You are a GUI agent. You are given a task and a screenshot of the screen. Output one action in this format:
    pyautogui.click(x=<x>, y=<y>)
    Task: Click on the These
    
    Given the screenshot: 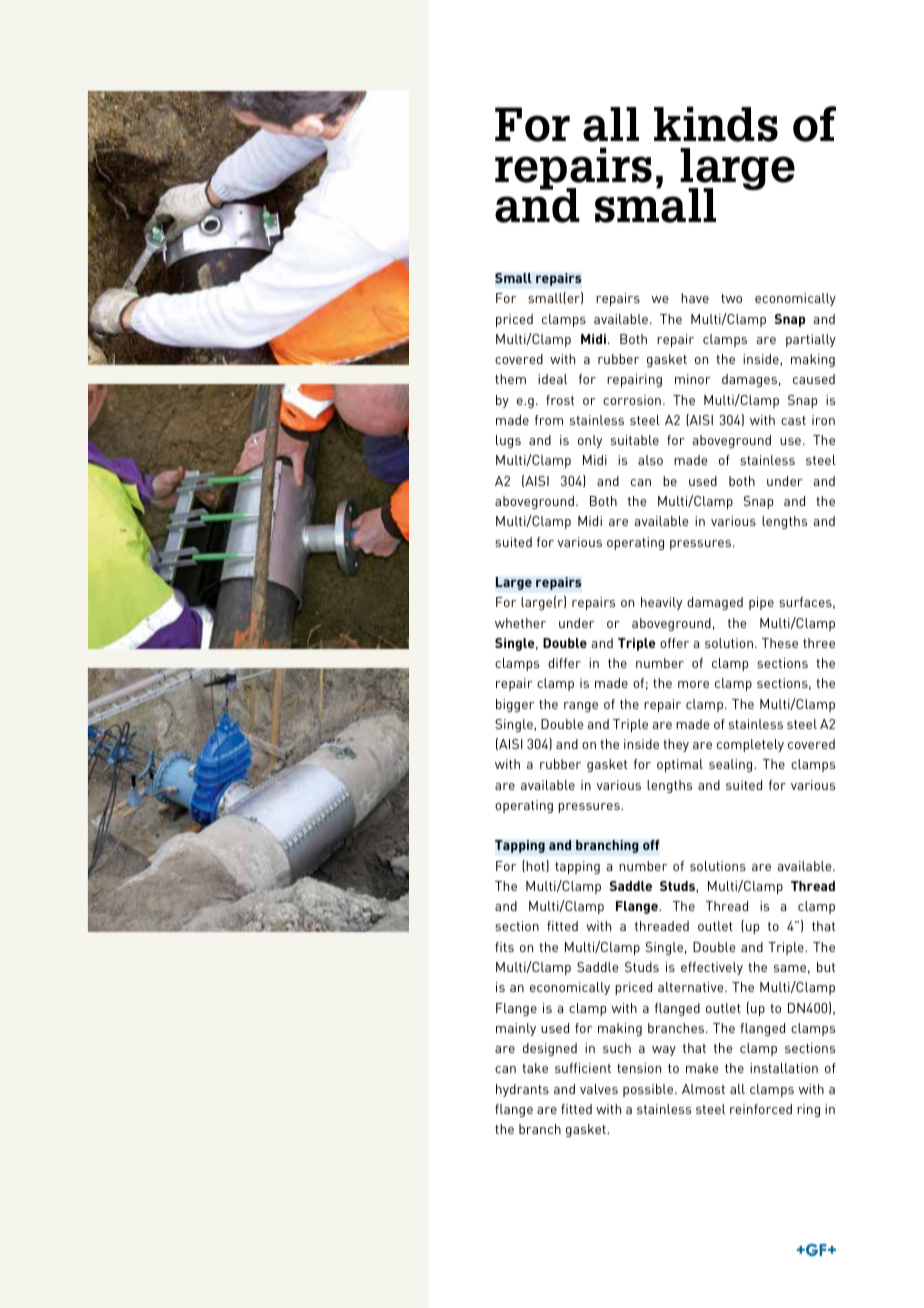 What is the action you would take?
    pyautogui.click(x=780, y=643)
